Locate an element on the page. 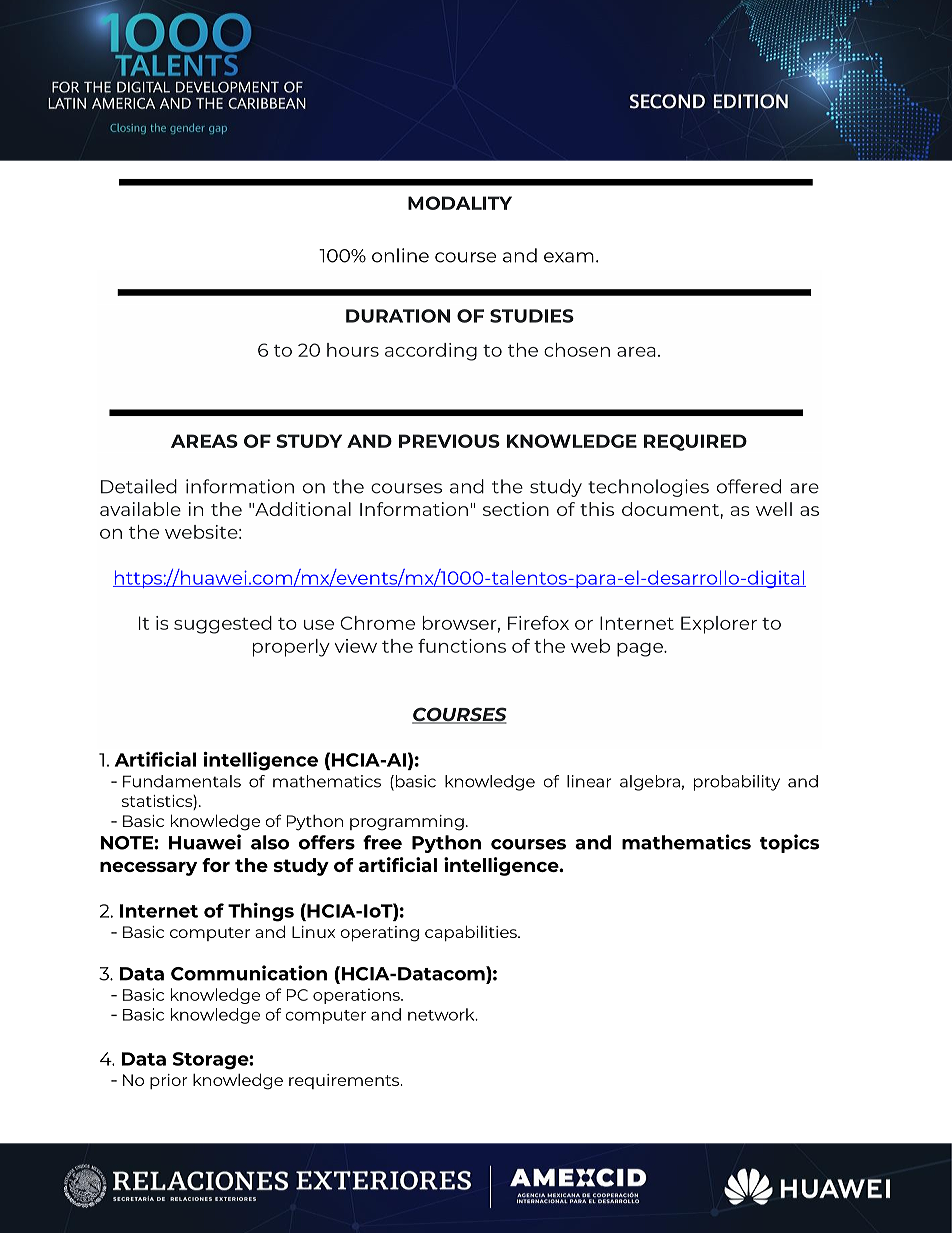 The height and width of the document is (1233, 952). prior is located at coordinates (168, 1081).
